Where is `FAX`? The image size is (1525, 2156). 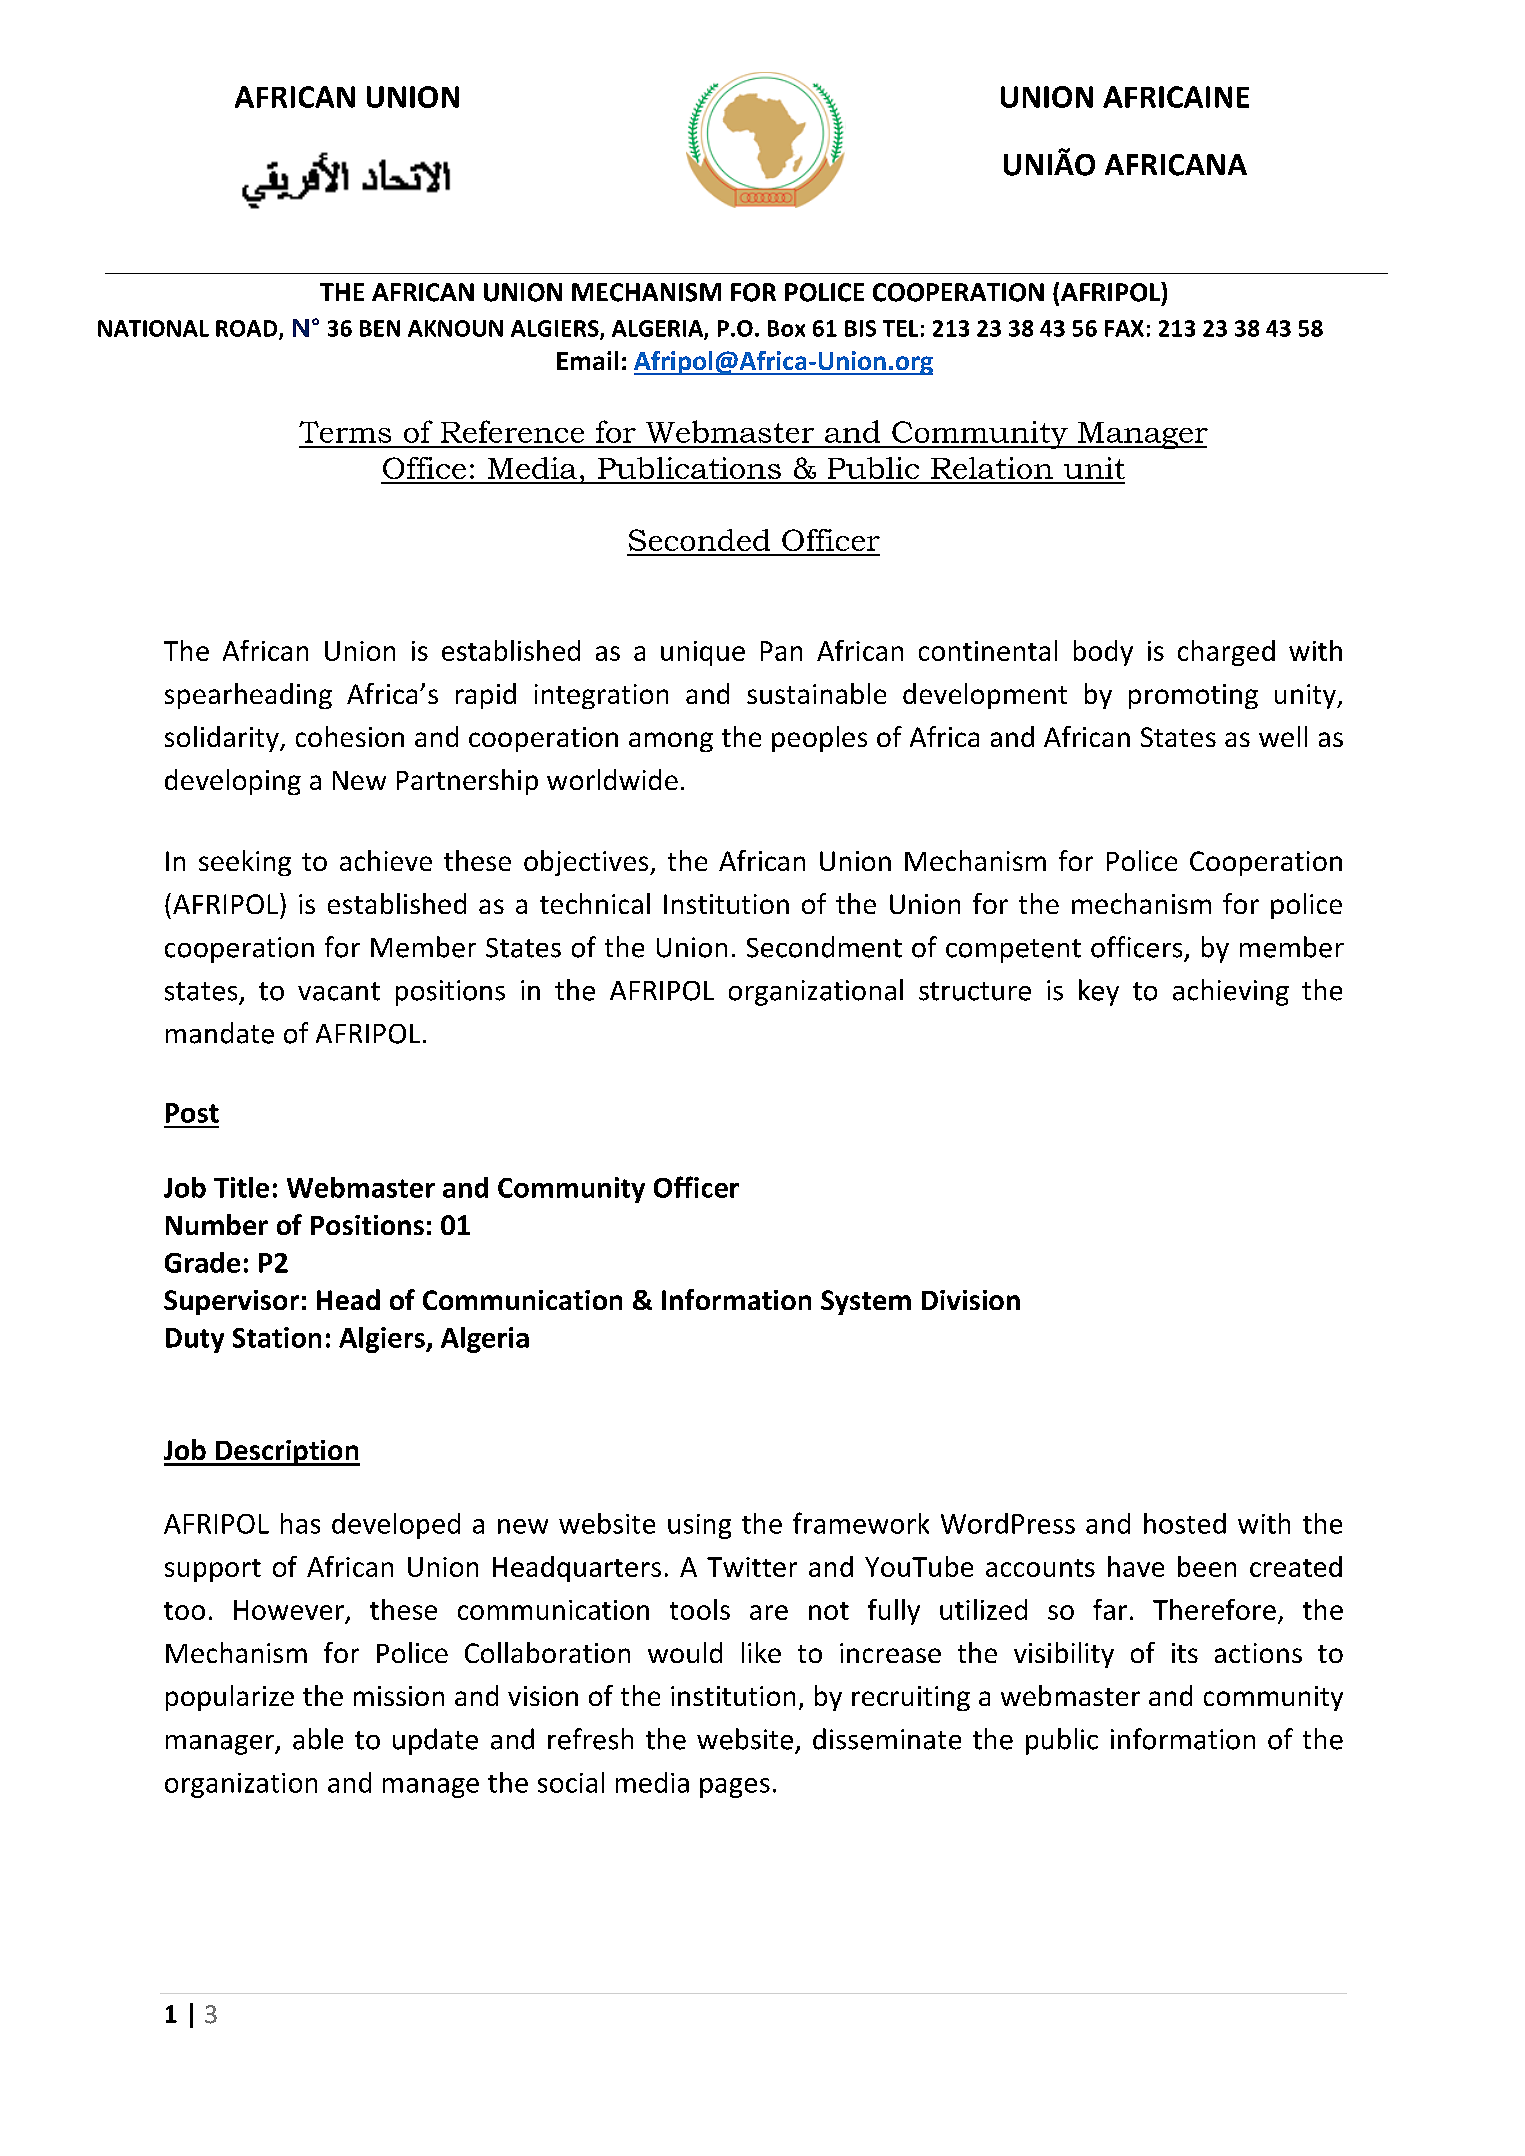
FAX is located at coordinates (1124, 328).
